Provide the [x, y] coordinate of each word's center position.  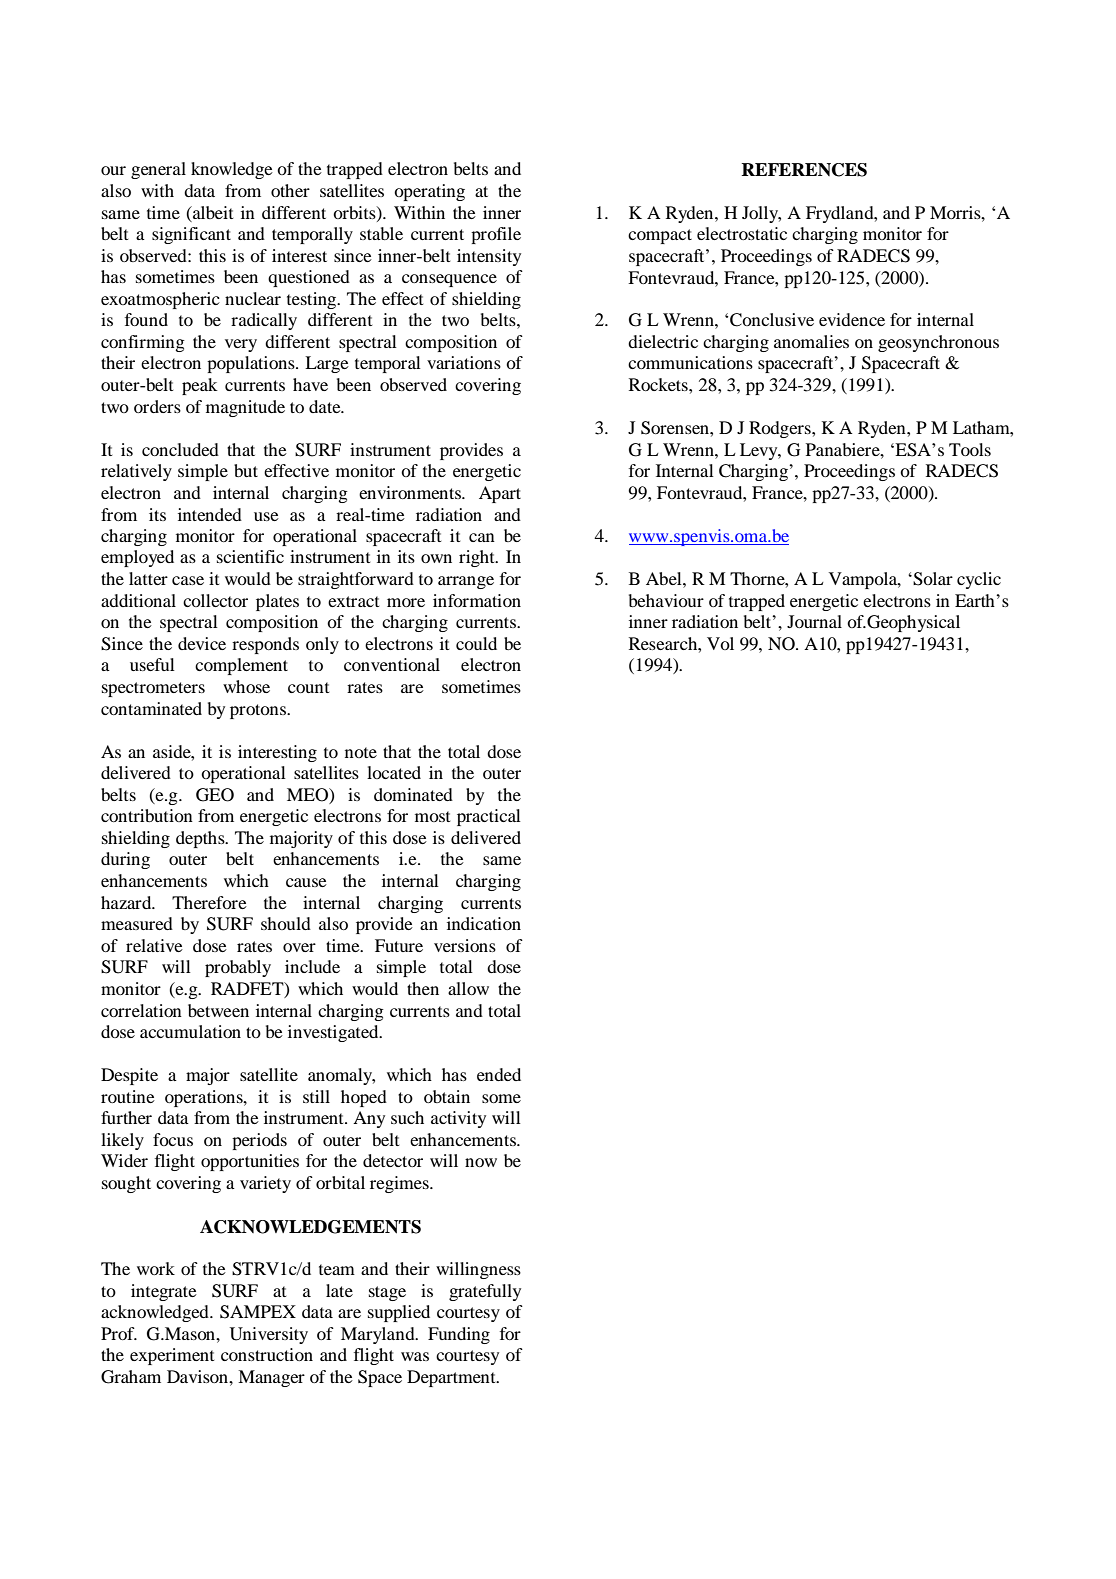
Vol [720, 643]
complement [241, 666]
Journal [814, 621]
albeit [212, 212]
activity [458, 1119]
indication [484, 923]
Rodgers [781, 429]
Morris [956, 212]
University [269, 1335]
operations [205, 1098]
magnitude [245, 408]
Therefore [209, 902]
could [476, 643]
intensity [489, 257]
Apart [500, 494]
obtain [447, 1096]
